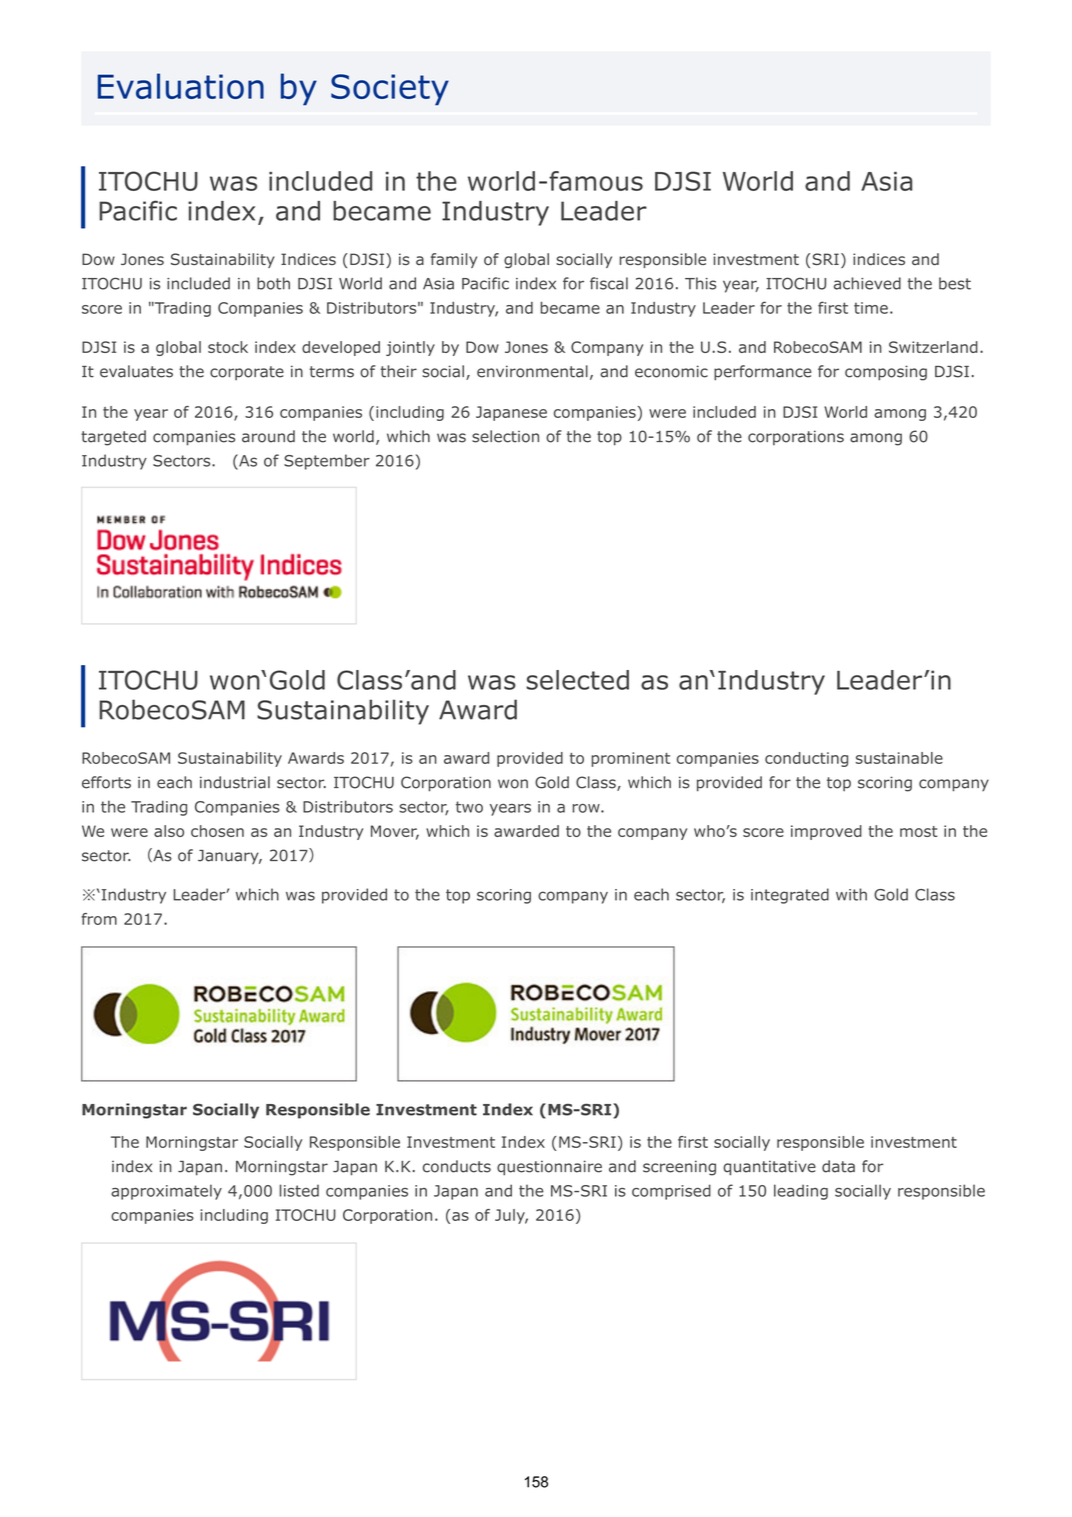 This screenshot has width=1072, height=1517. Describe the element at coordinates (867, 283) in the screenshot. I see `achieved` at that location.
